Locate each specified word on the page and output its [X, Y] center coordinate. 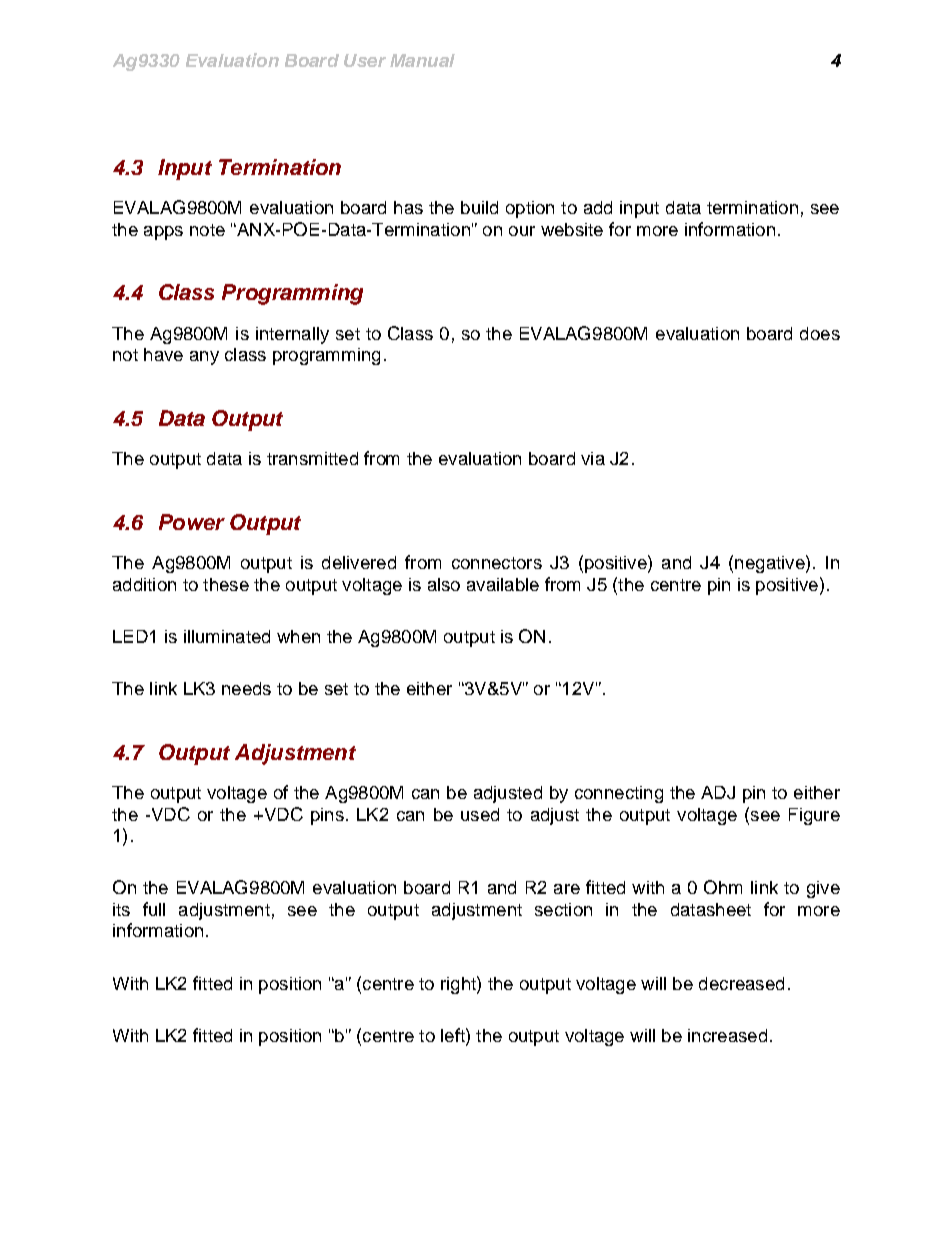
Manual [422, 60]
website [572, 229]
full [154, 909]
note [207, 230]
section [563, 909]
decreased [741, 983]
